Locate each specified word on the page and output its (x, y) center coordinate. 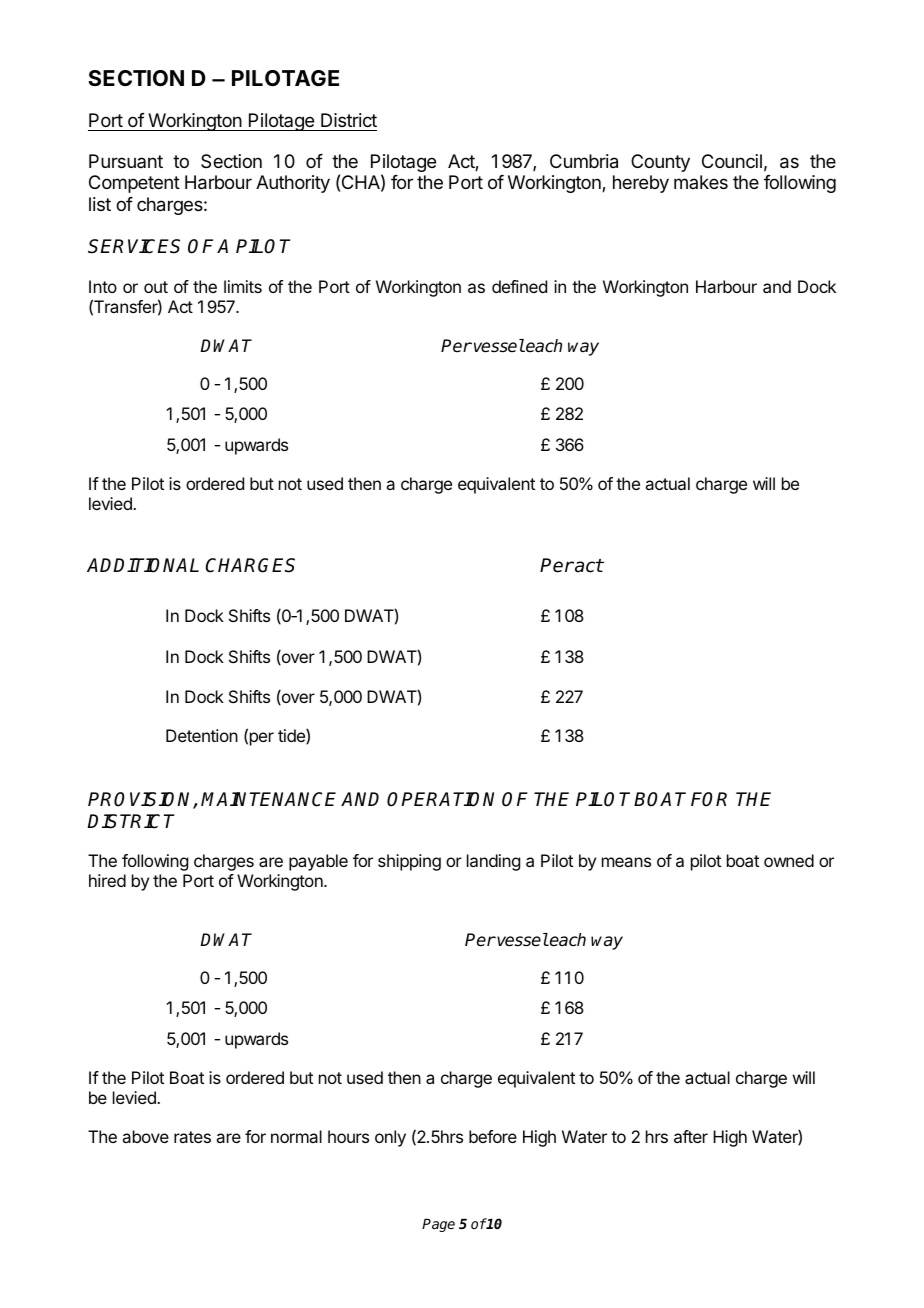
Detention (202, 735)
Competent (134, 184)
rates (192, 1137)
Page (438, 1225)
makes (701, 182)
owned (789, 860)
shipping (409, 862)
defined (519, 286)
